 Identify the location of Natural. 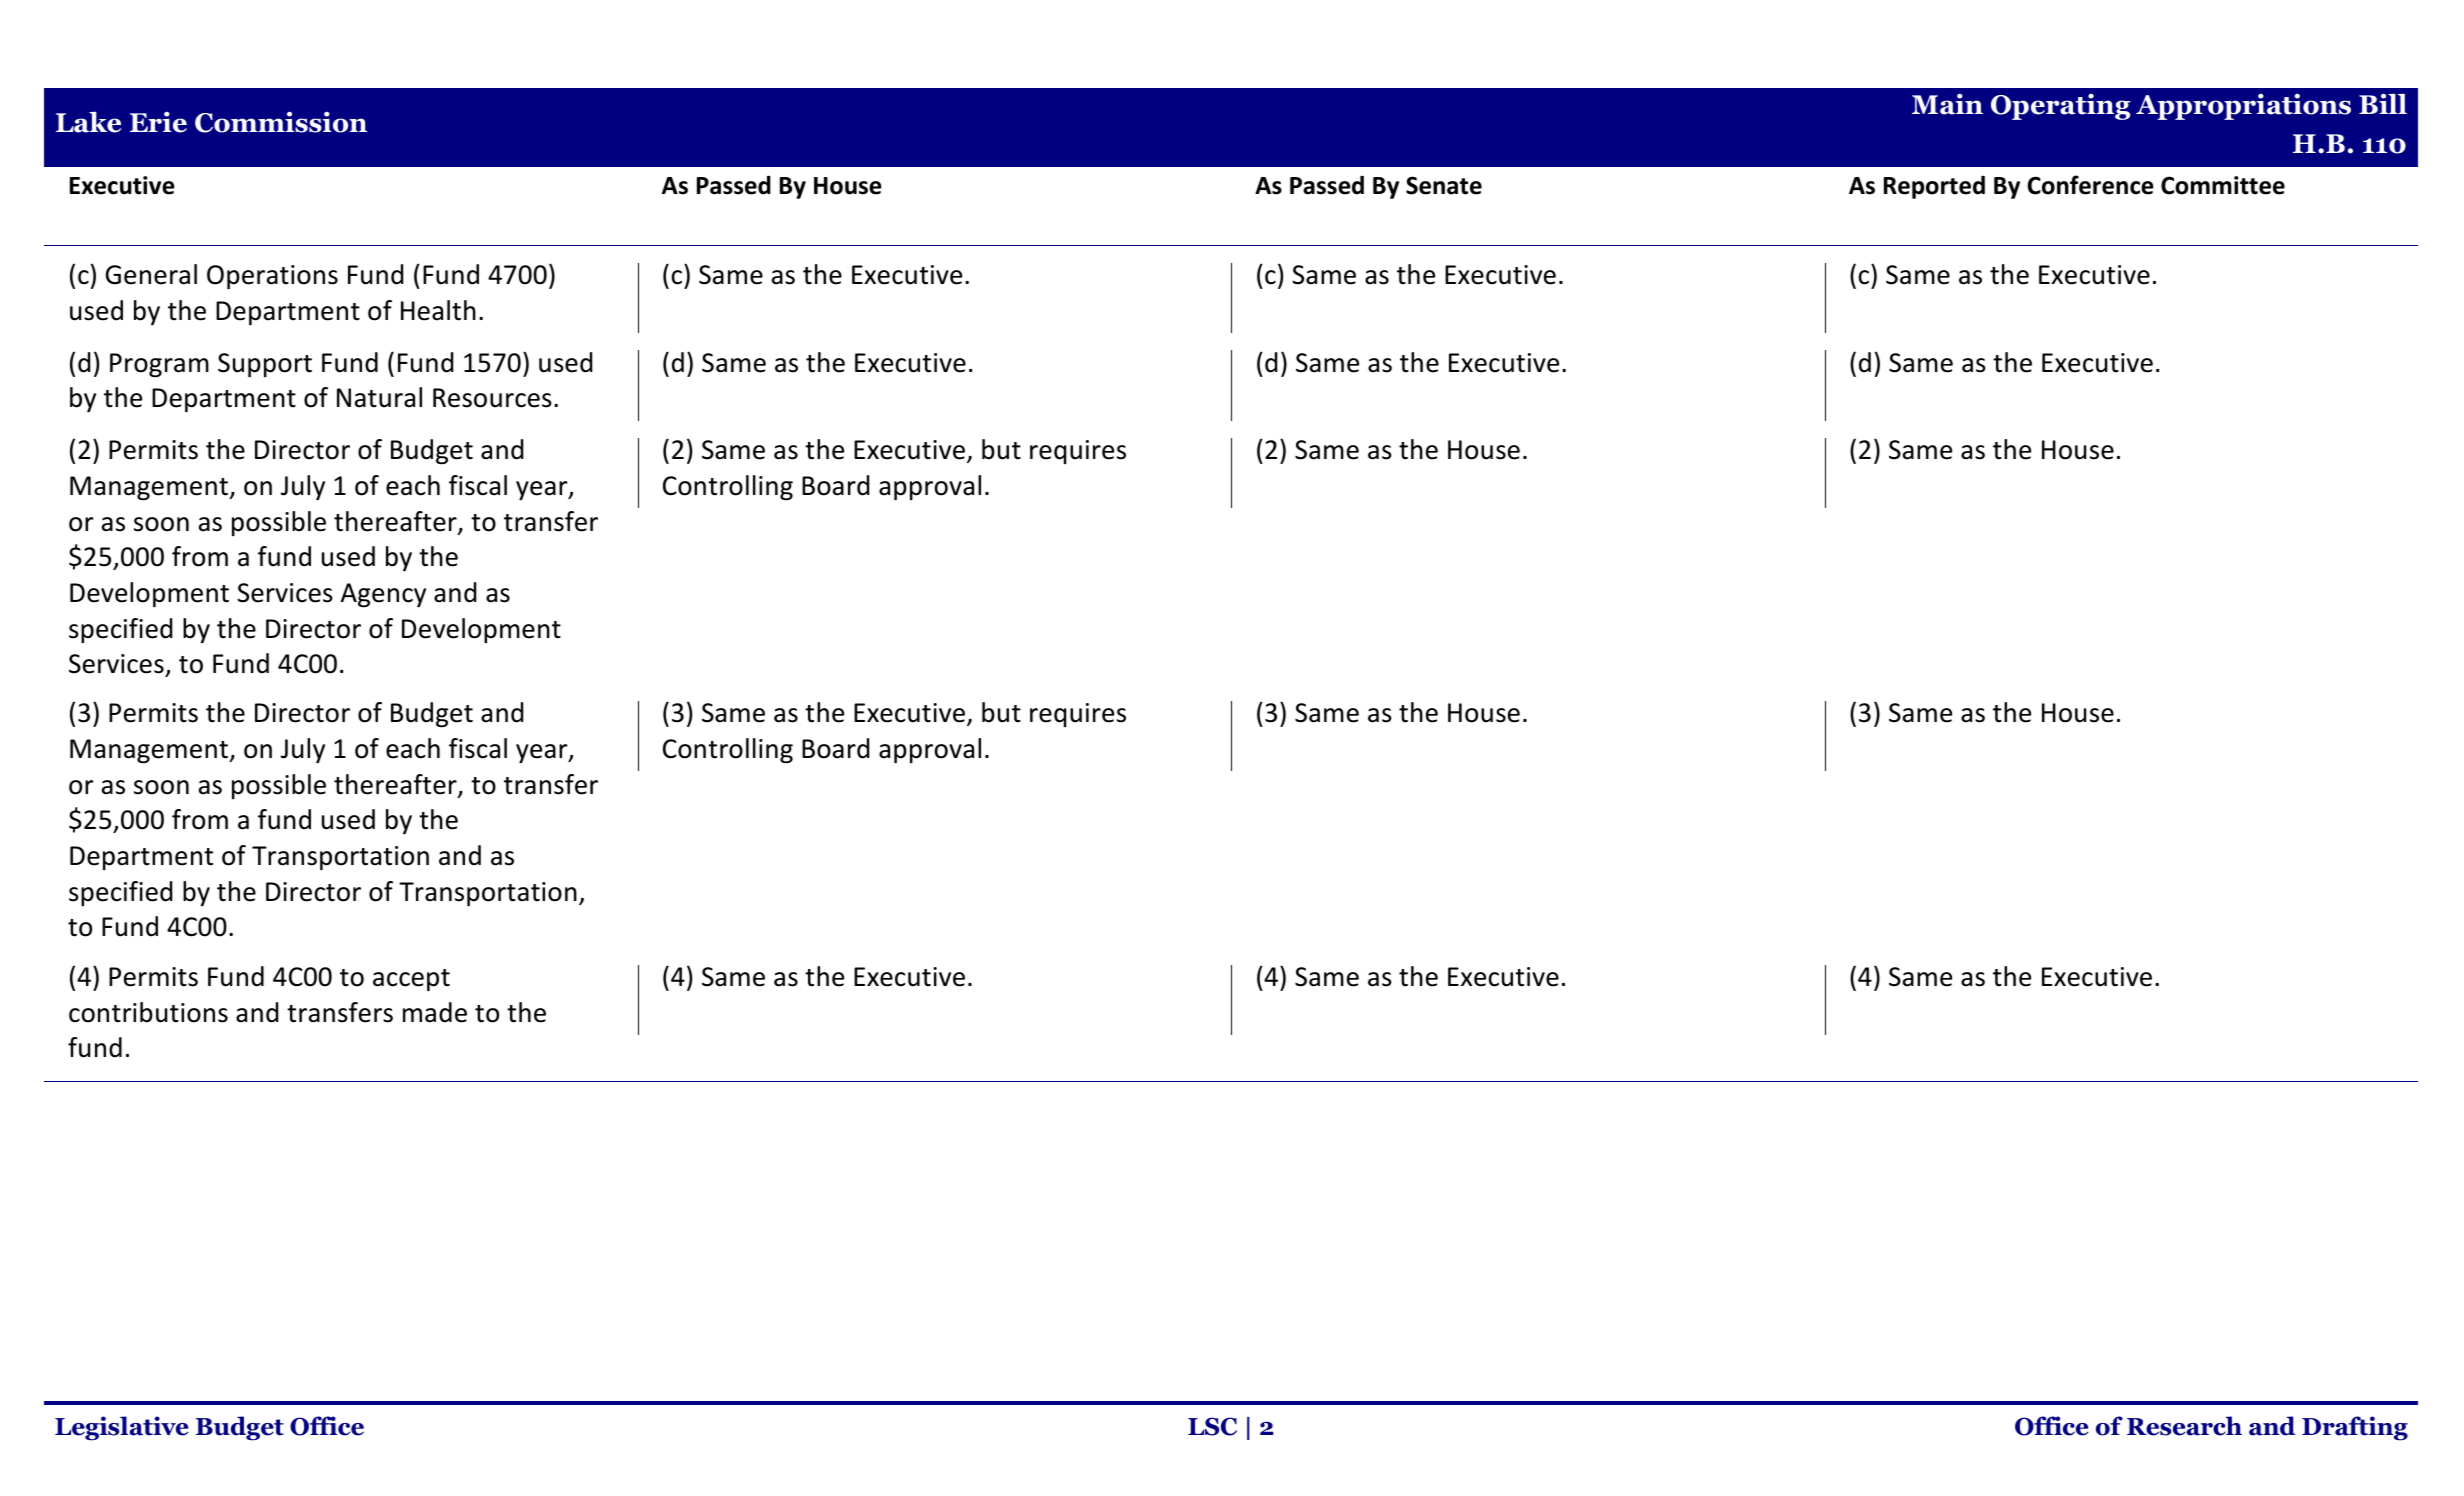
(379, 397).
